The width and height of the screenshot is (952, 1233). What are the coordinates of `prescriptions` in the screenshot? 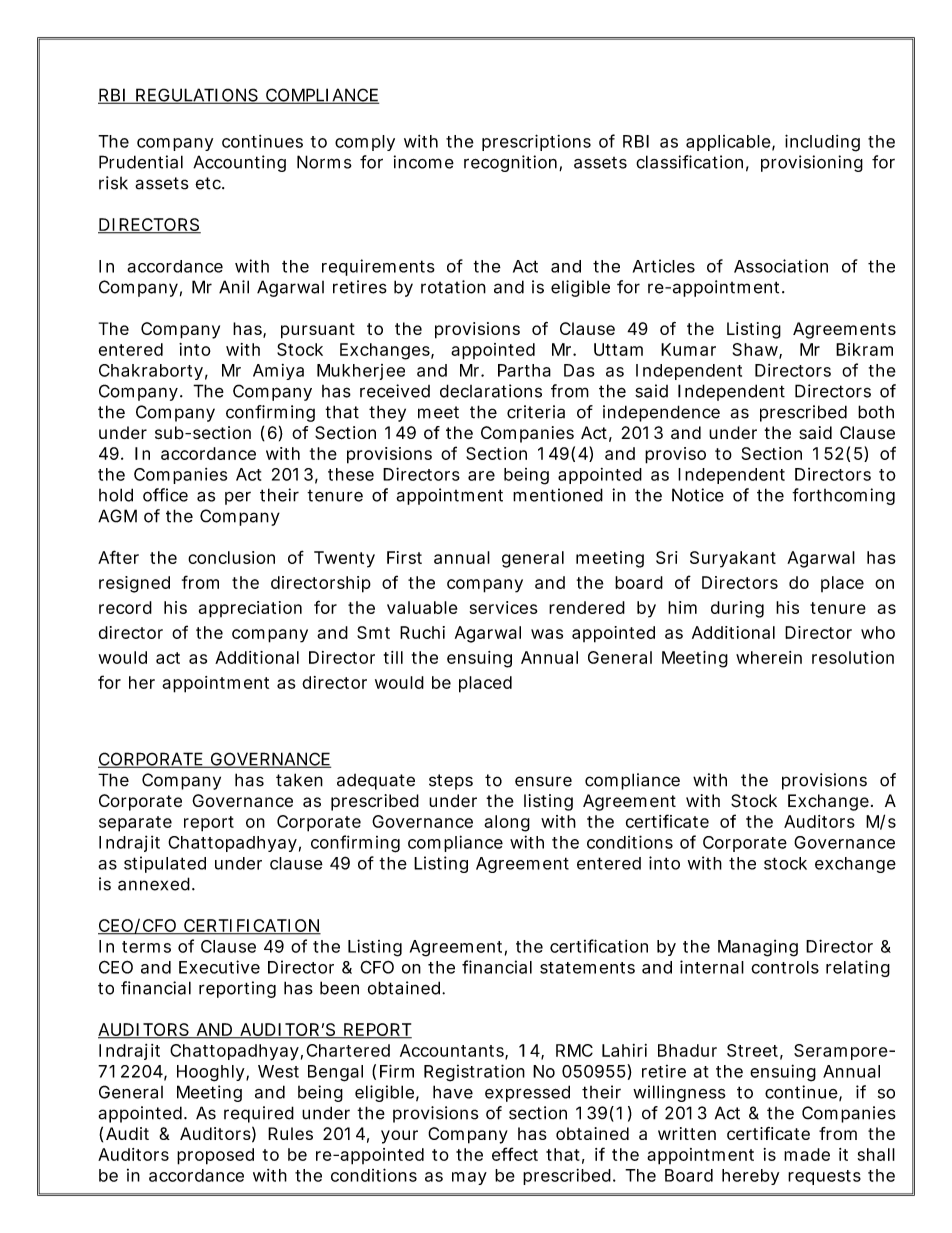 It's located at (536, 142).
